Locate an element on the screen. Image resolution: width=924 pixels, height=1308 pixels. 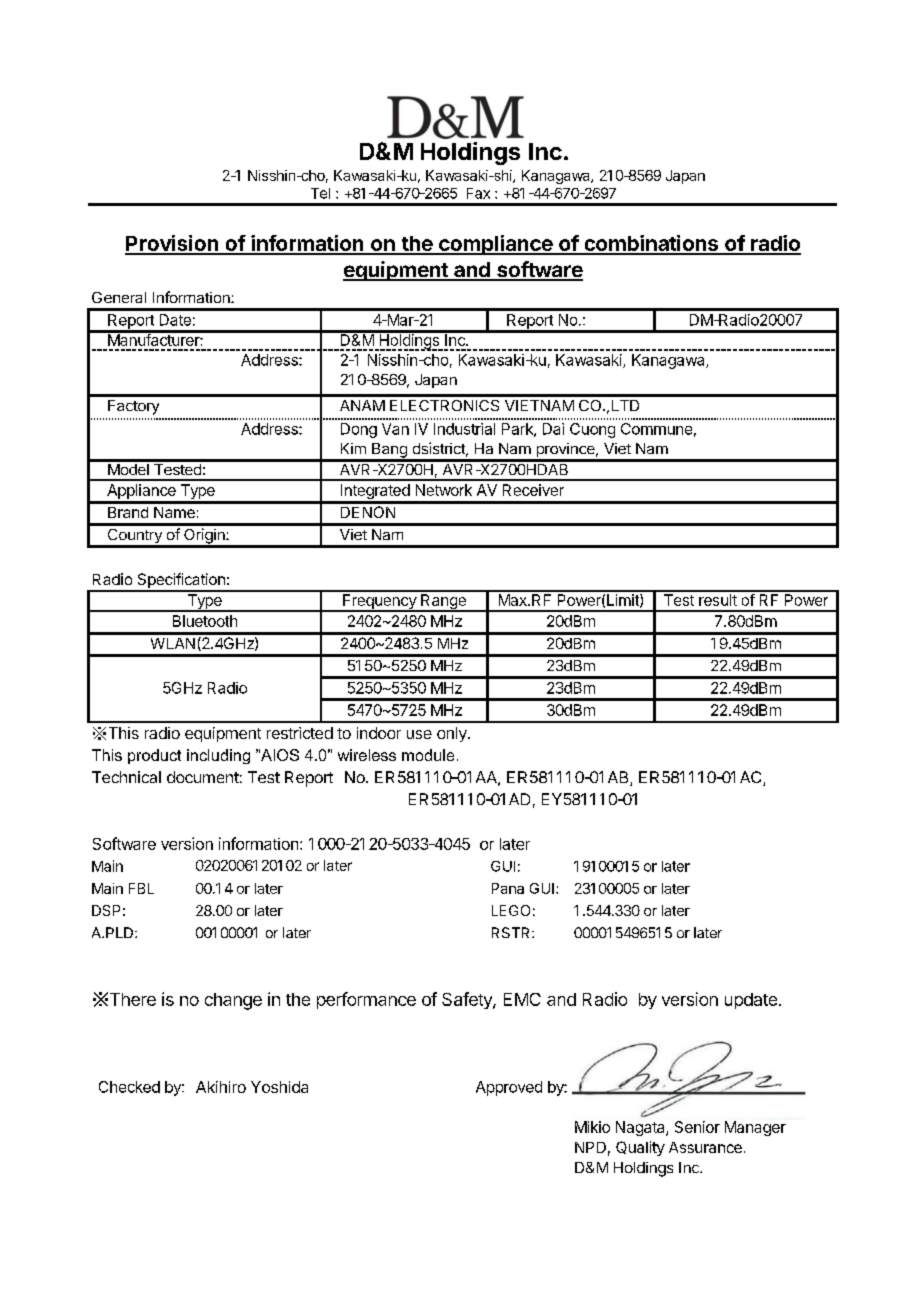
Senior is located at coordinates (697, 1127).
